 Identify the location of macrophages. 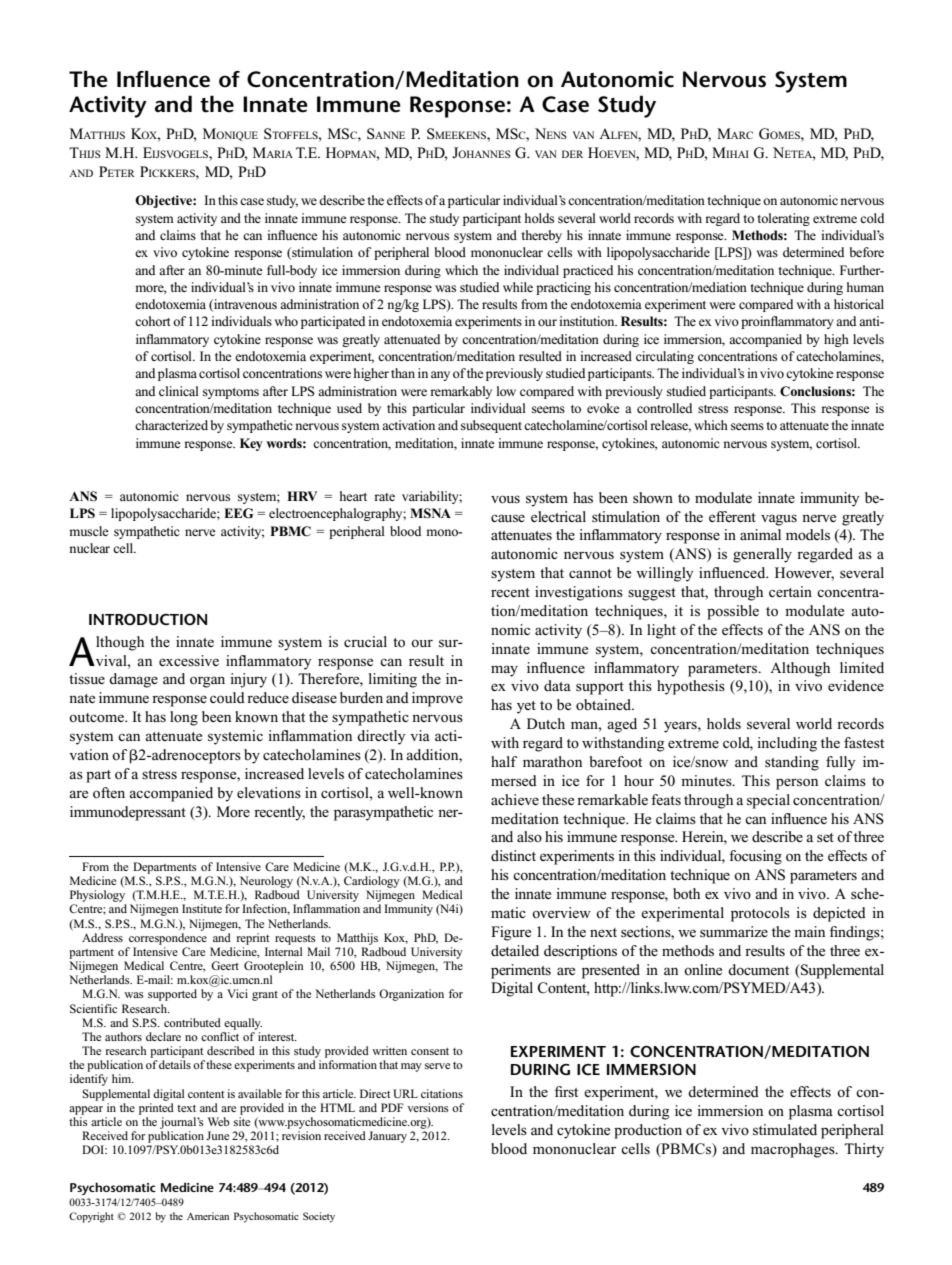
(794, 1150).
